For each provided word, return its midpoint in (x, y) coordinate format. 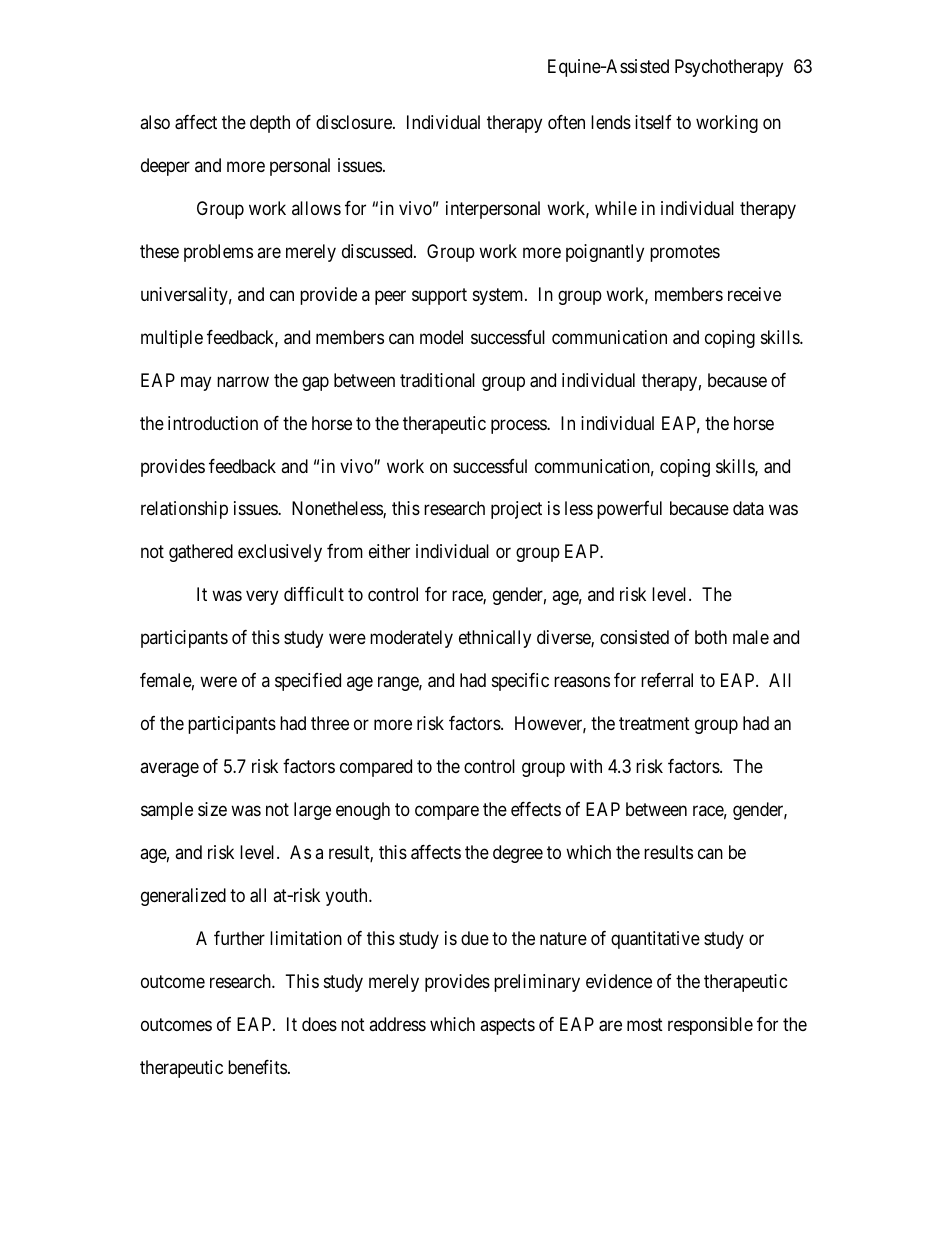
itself (653, 122)
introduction (213, 423)
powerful (629, 510)
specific (520, 682)
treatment (654, 724)
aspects (507, 1026)
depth (270, 124)
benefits (257, 1067)
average (169, 770)
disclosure (355, 122)
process (519, 426)
